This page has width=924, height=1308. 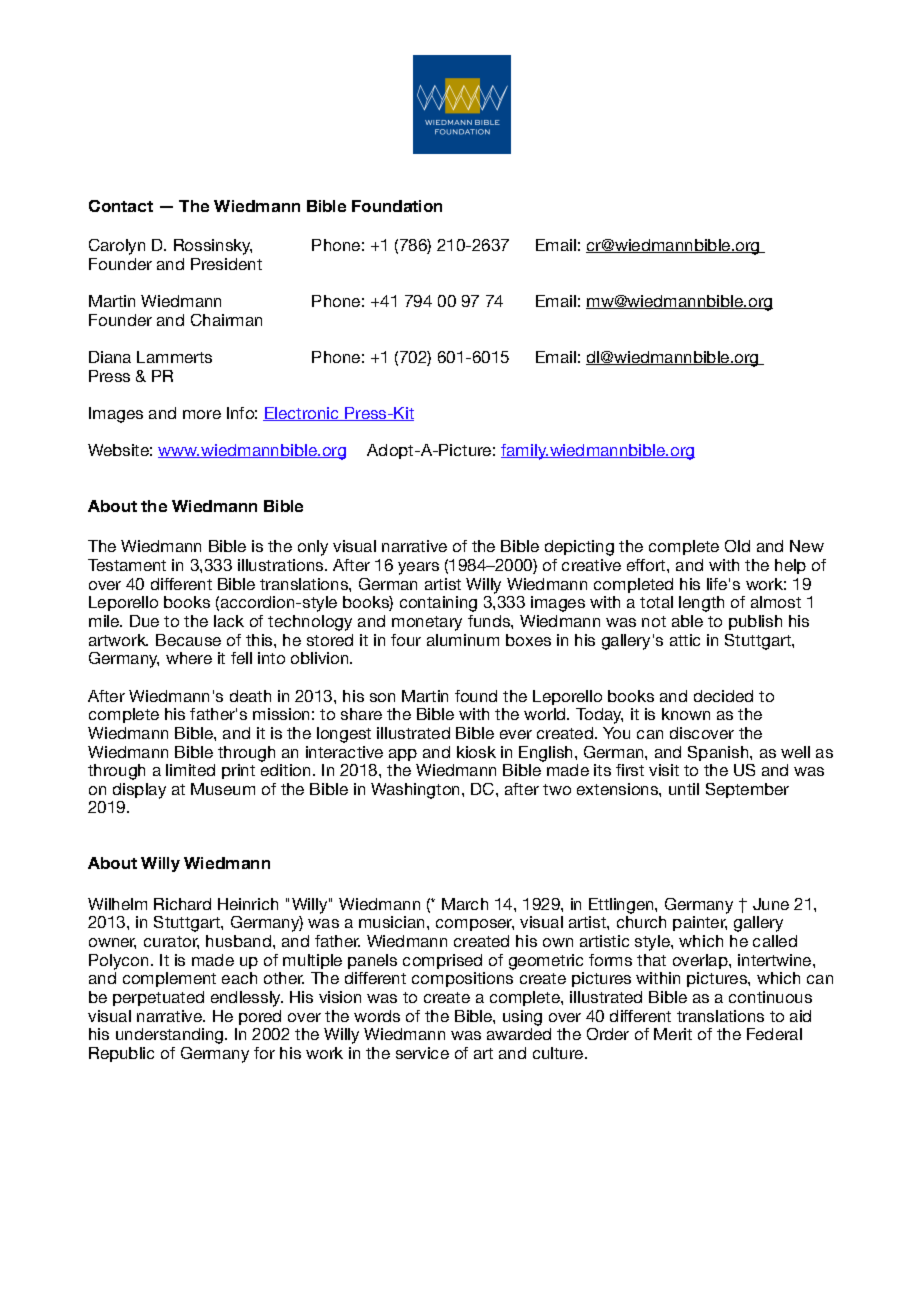 I want to click on Electronic, so click(x=302, y=414).
